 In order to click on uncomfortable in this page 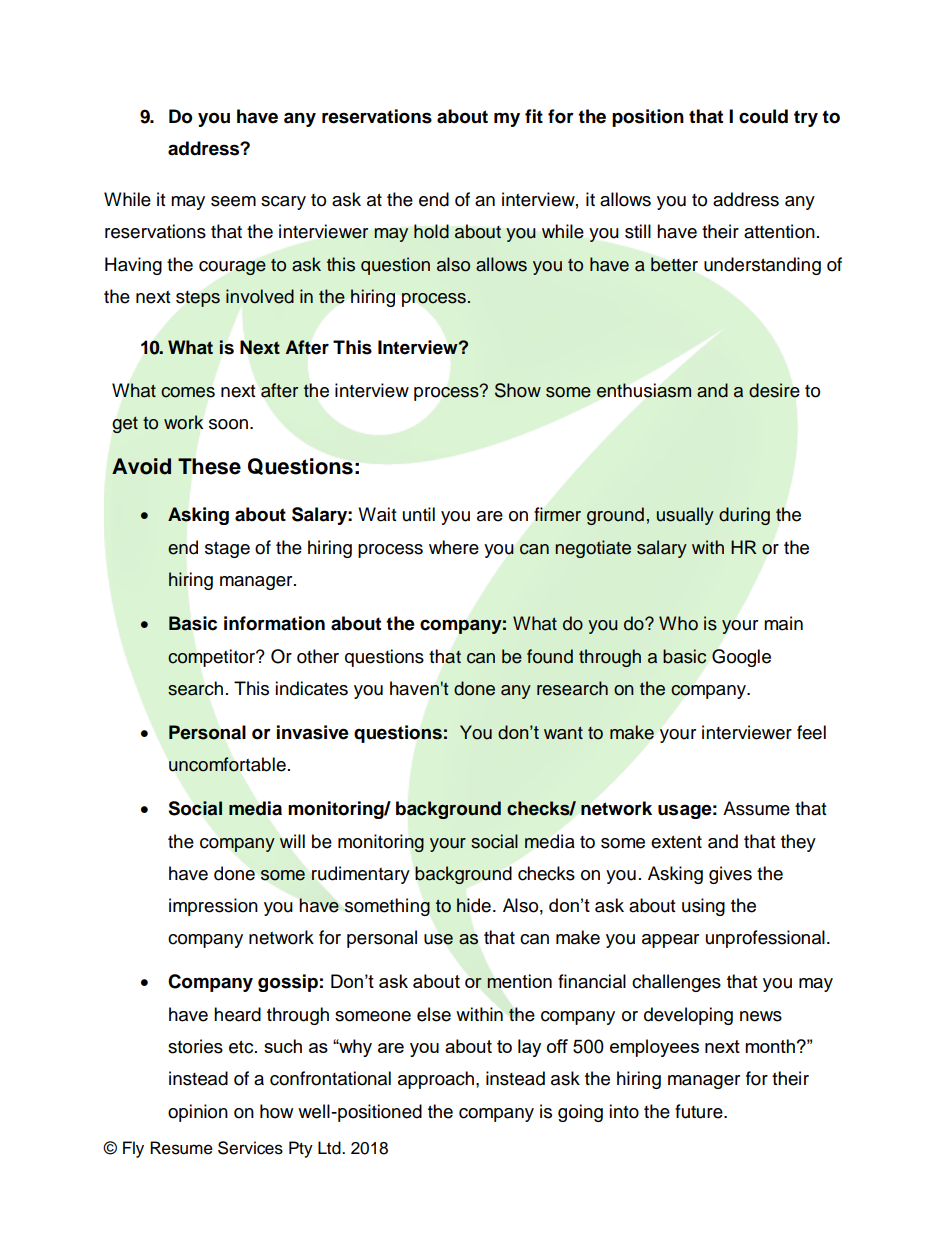, I will do `click(227, 764)`.
